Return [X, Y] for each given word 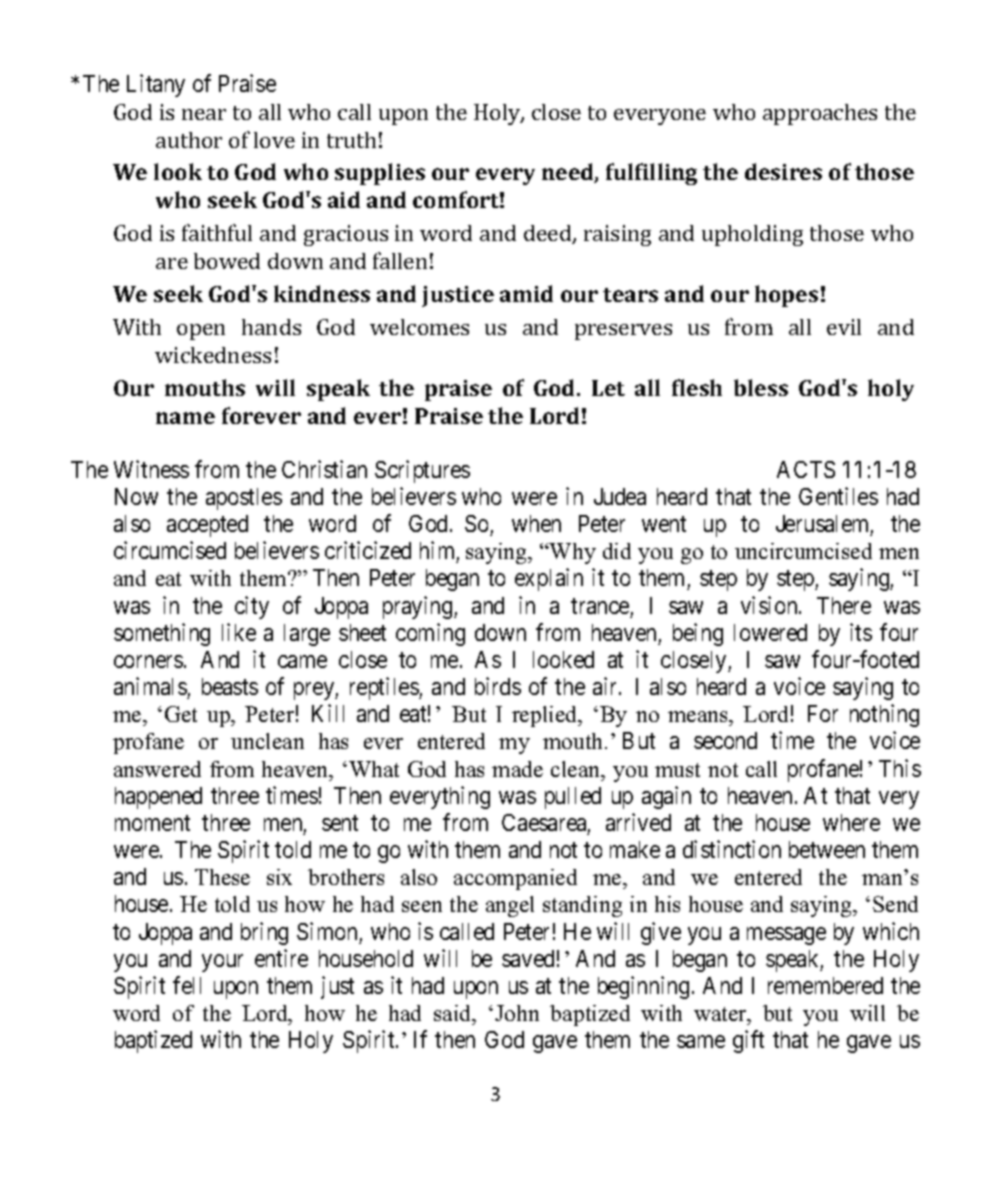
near [204, 114]
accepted [207, 526]
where [851, 822]
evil [844, 327]
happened [158, 798]
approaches [820, 114]
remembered [825, 985]
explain [549, 579]
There [844, 605]
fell [187, 985]
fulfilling [651, 174]
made [517, 769]
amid [526, 293]
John [517, 1013]
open [201, 332]
